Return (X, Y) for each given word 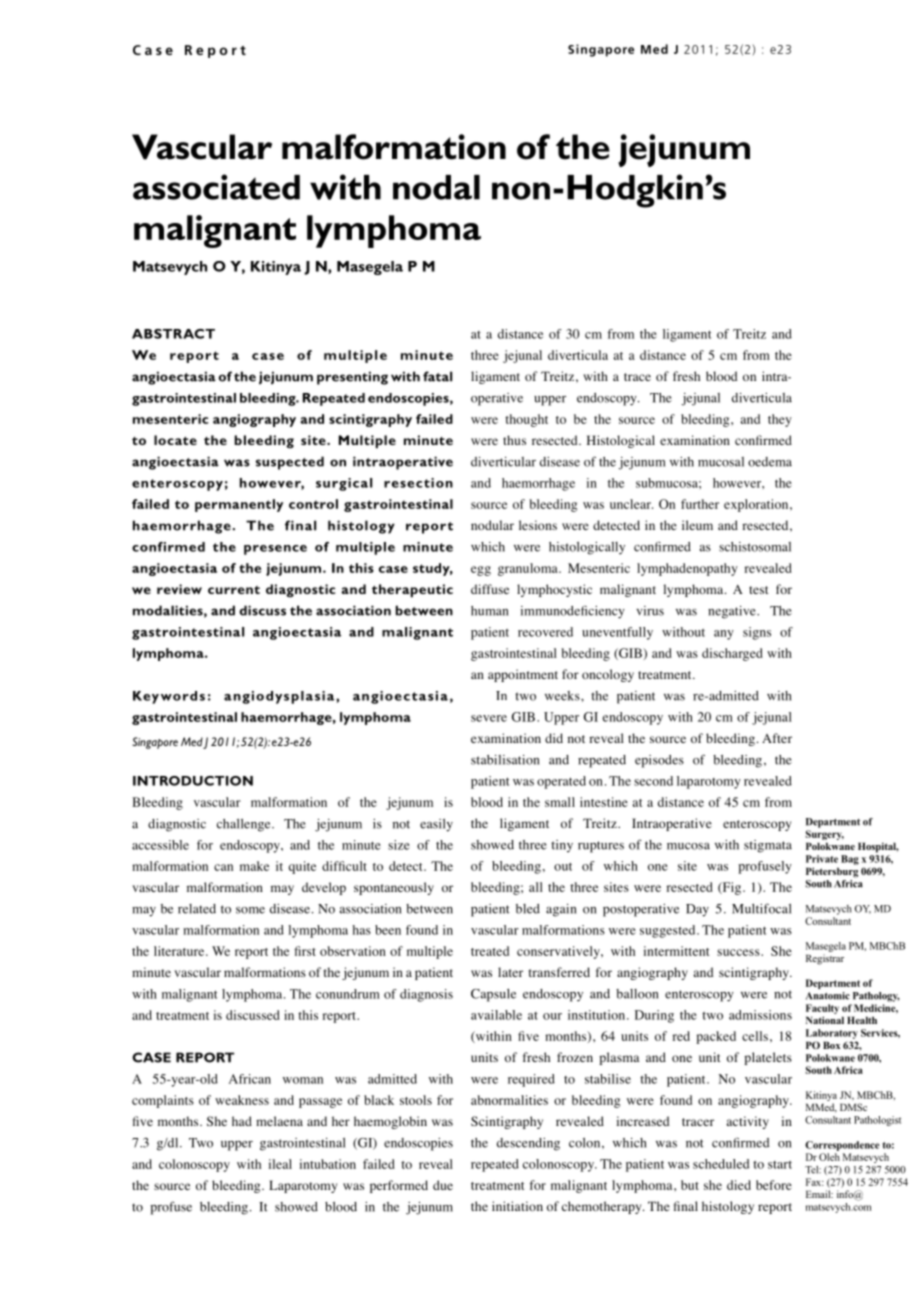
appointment (523, 675)
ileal (280, 1164)
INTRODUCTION (193, 781)
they (780, 420)
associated (216, 187)
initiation (517, 1206)
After (777, 738)
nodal (436, 187)
